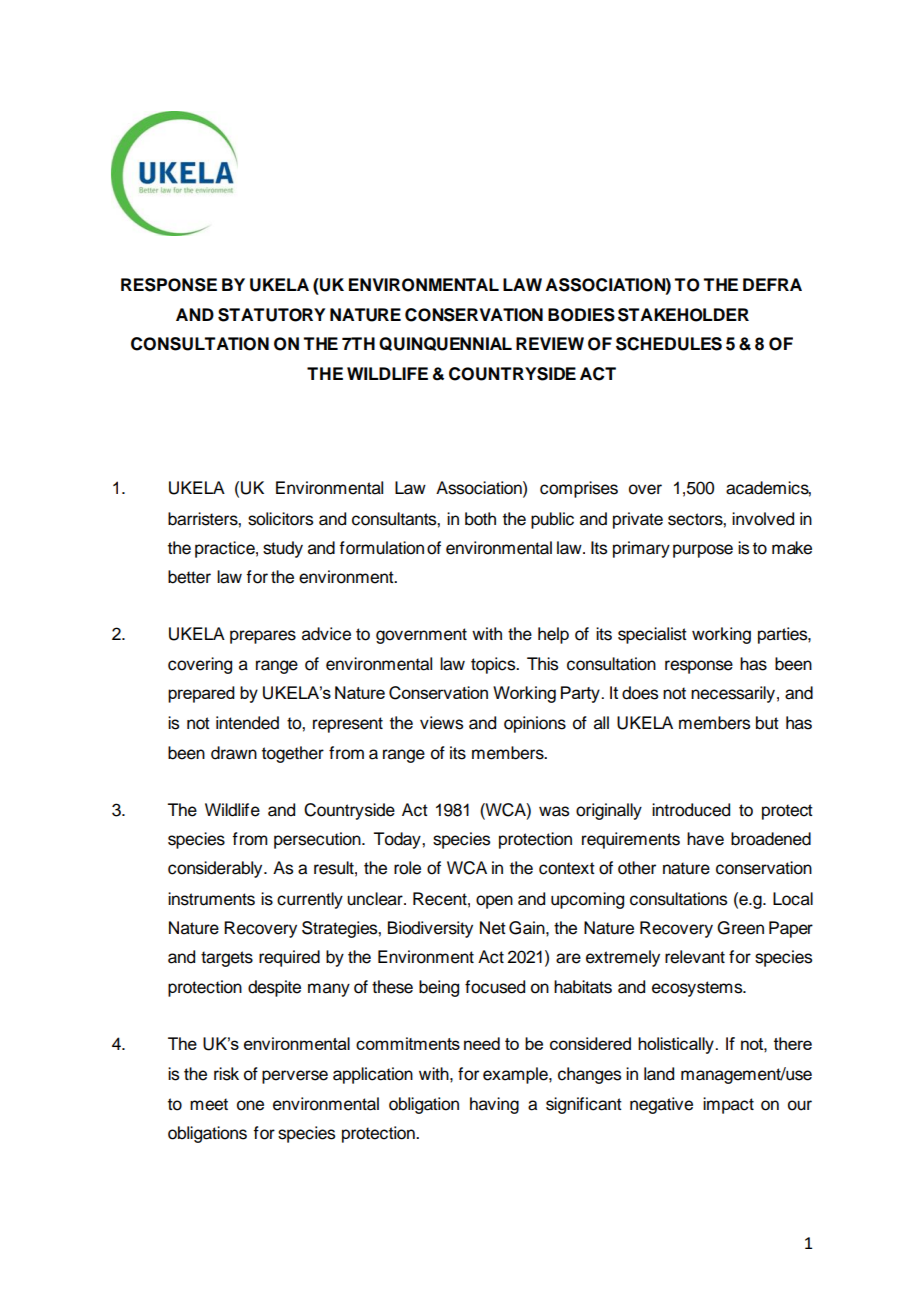 This page has height=1308, width=924. I want to click on prepares, so click(263, 637).
